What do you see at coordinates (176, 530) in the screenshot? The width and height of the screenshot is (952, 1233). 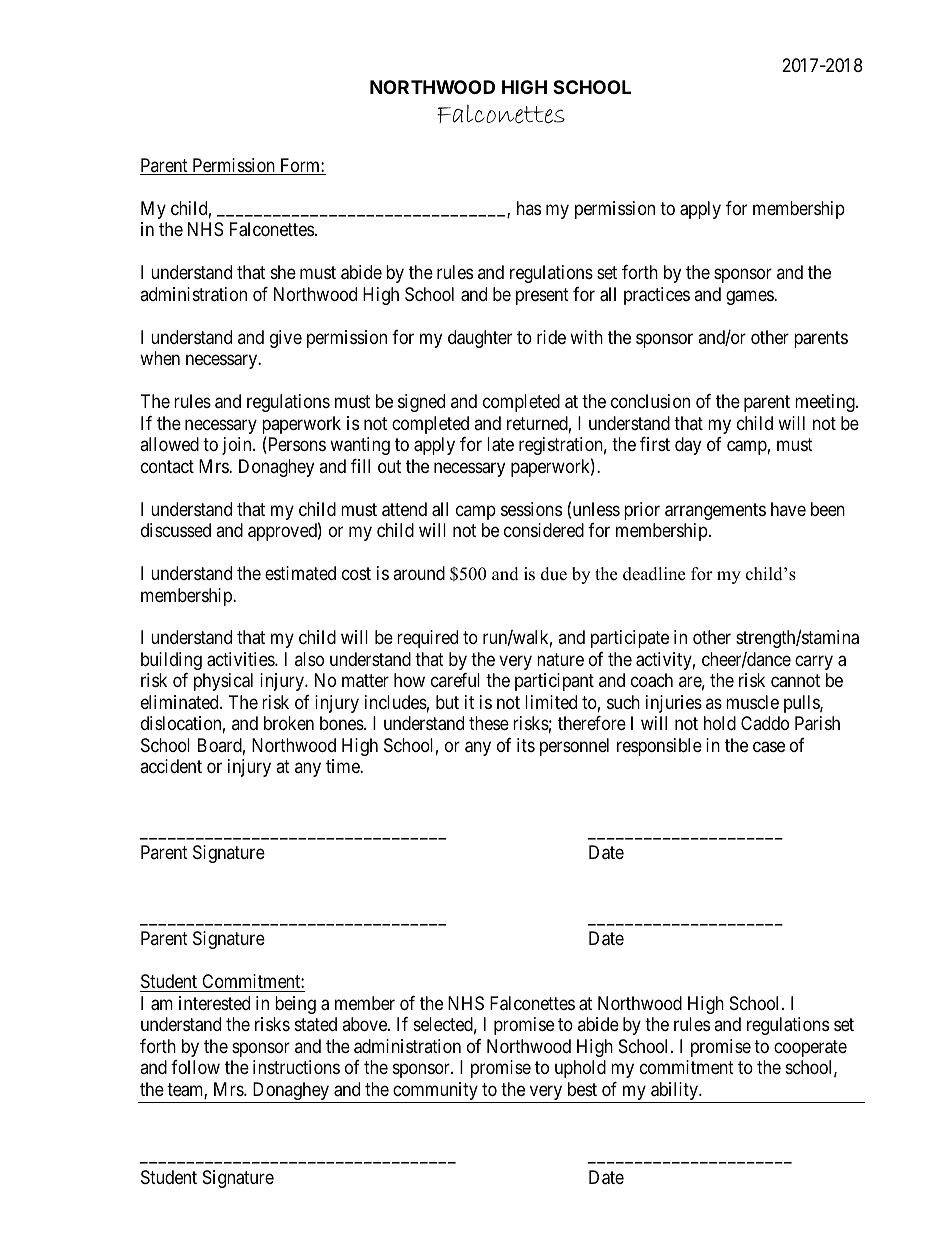 I see `discussed` at bounding box center [176, 530].
